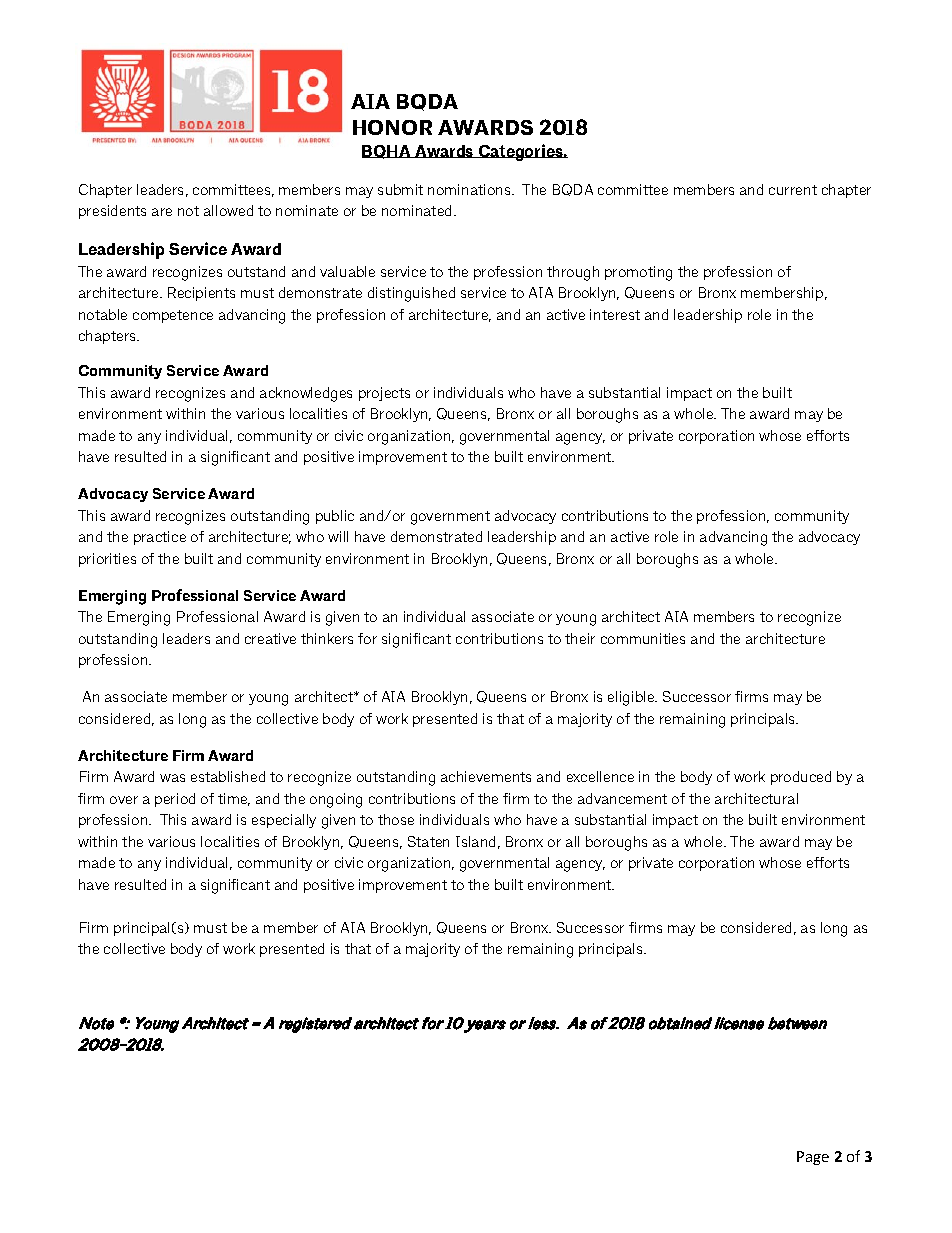 This document has width=952, height=1233. What do you see at coordinates (801, 778) in the document?
I see `produced` at bounding box center [801, 778].
